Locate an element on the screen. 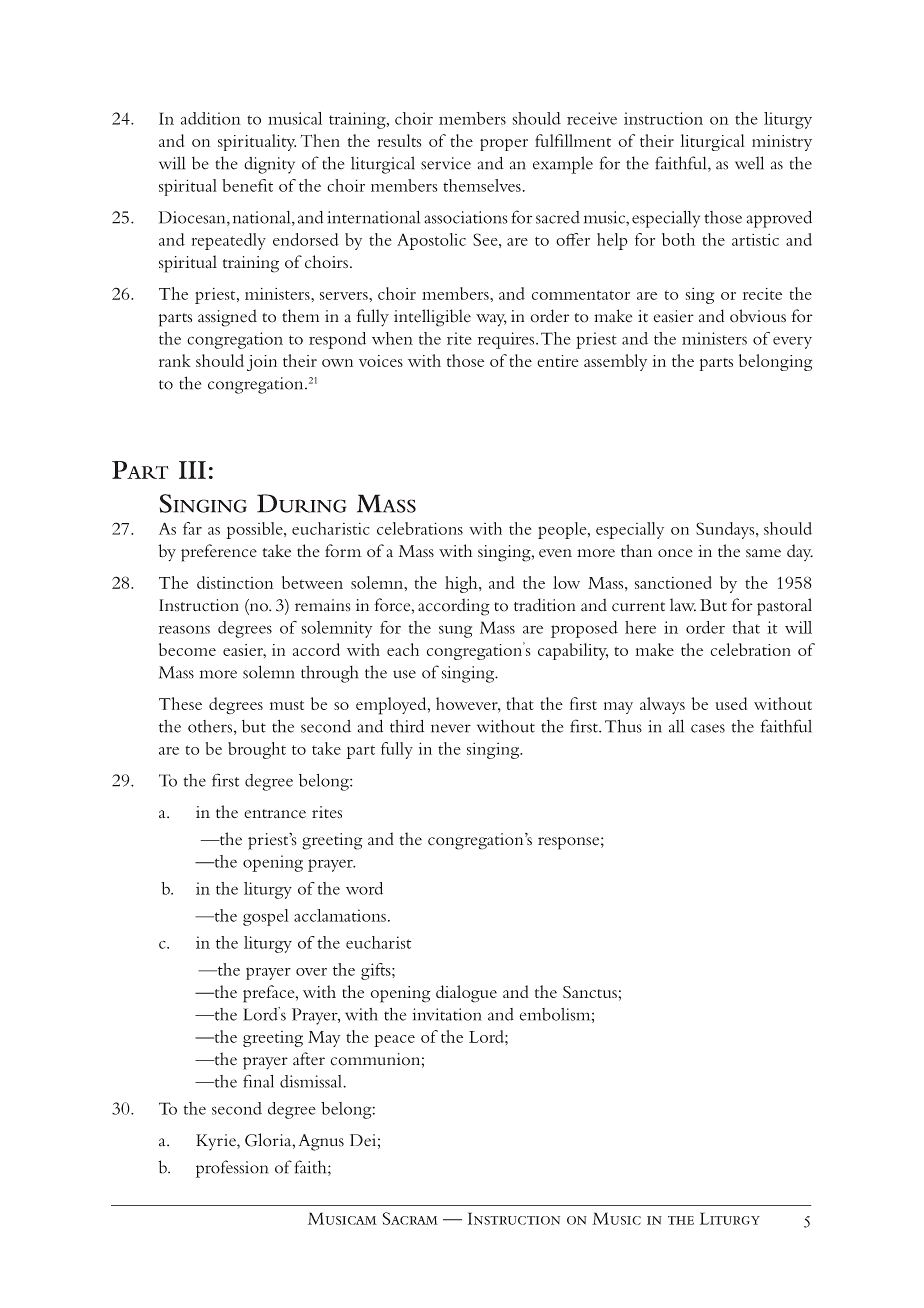  possible is located at coordinates (255, 530).
